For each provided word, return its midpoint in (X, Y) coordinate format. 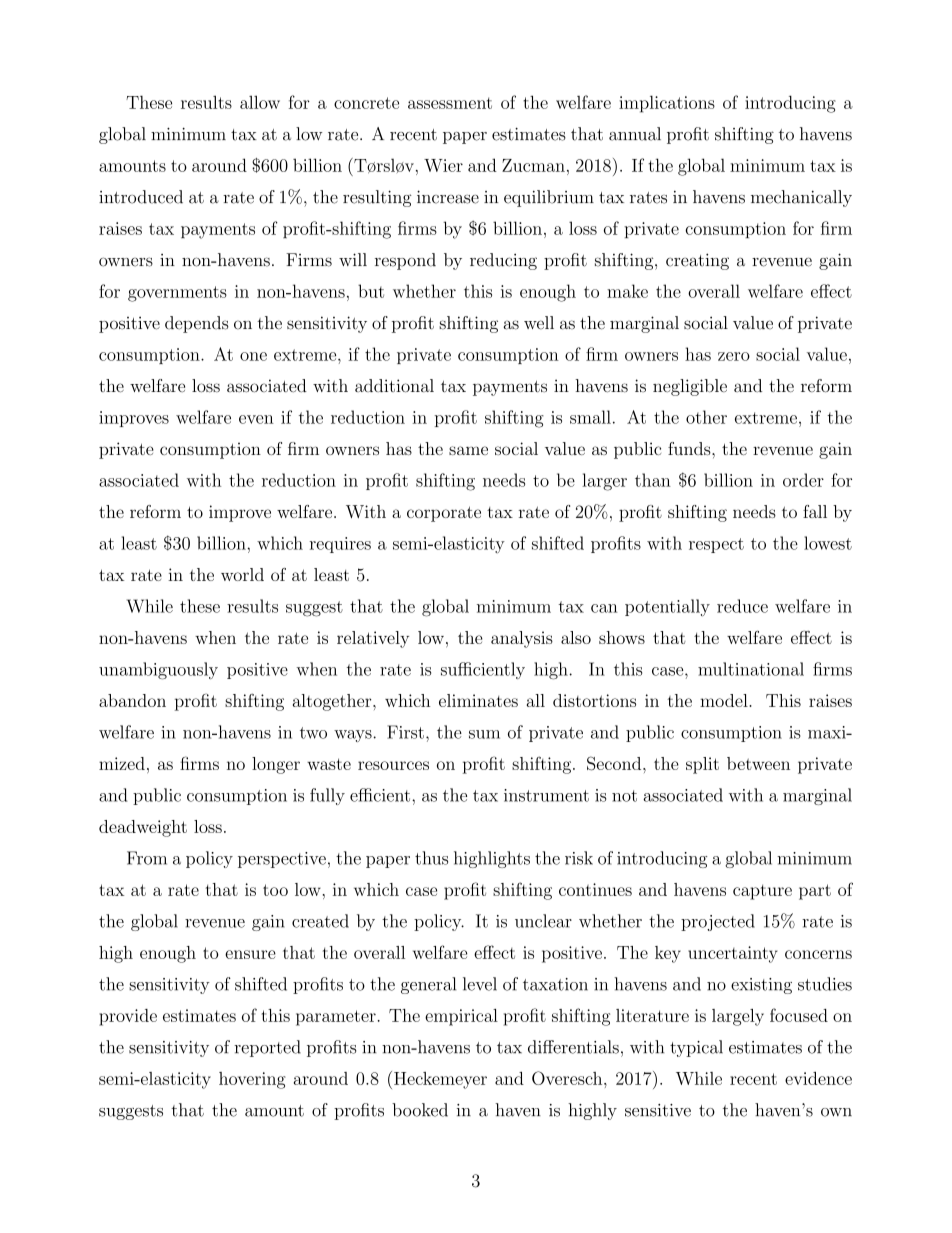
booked (420, 1110)
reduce (742, 606)
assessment (450, 103)
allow (260, 102)
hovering (252, 1080)
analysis (522, 639)
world (242, 574)
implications (667, 104)
